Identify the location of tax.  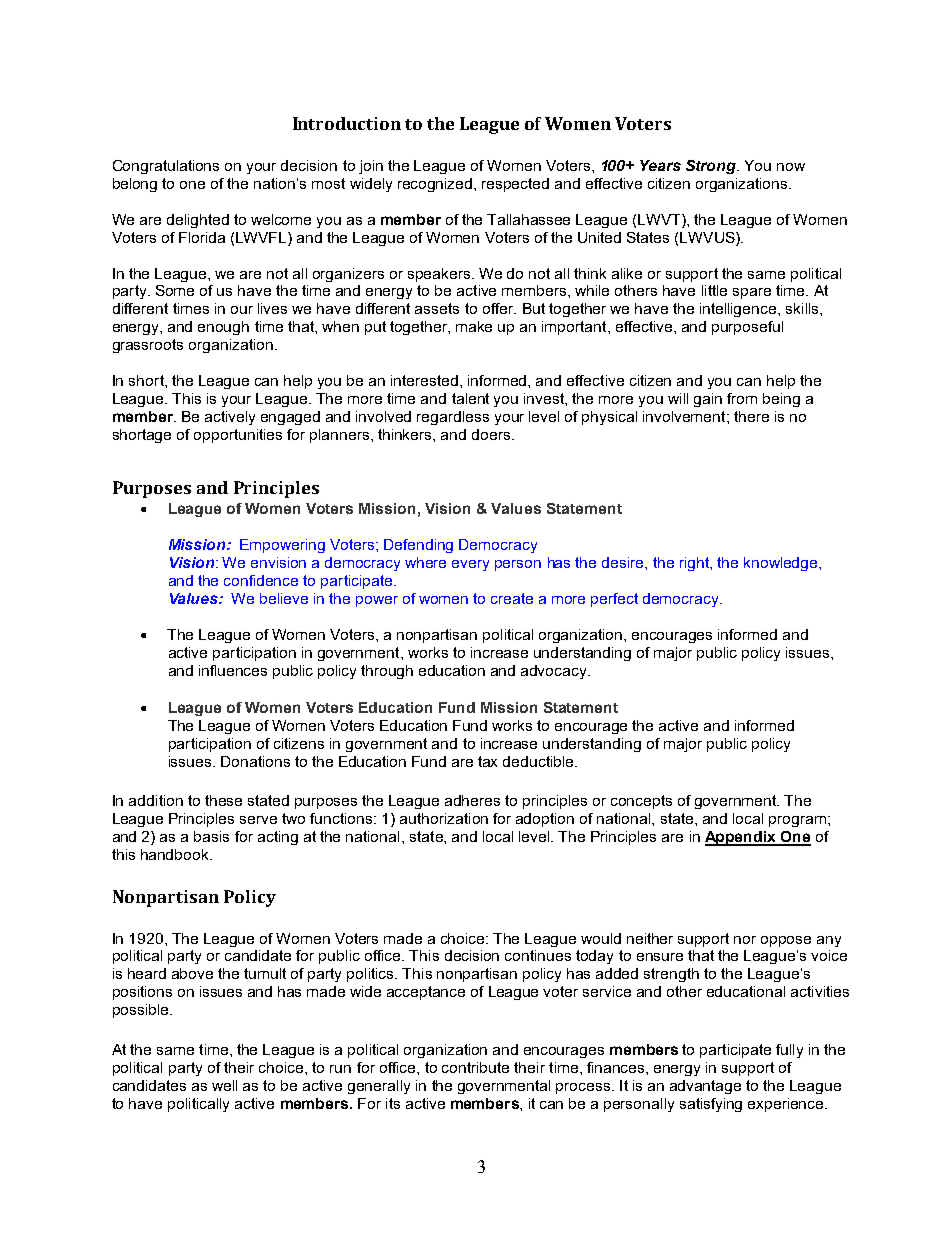
(487, 761).
